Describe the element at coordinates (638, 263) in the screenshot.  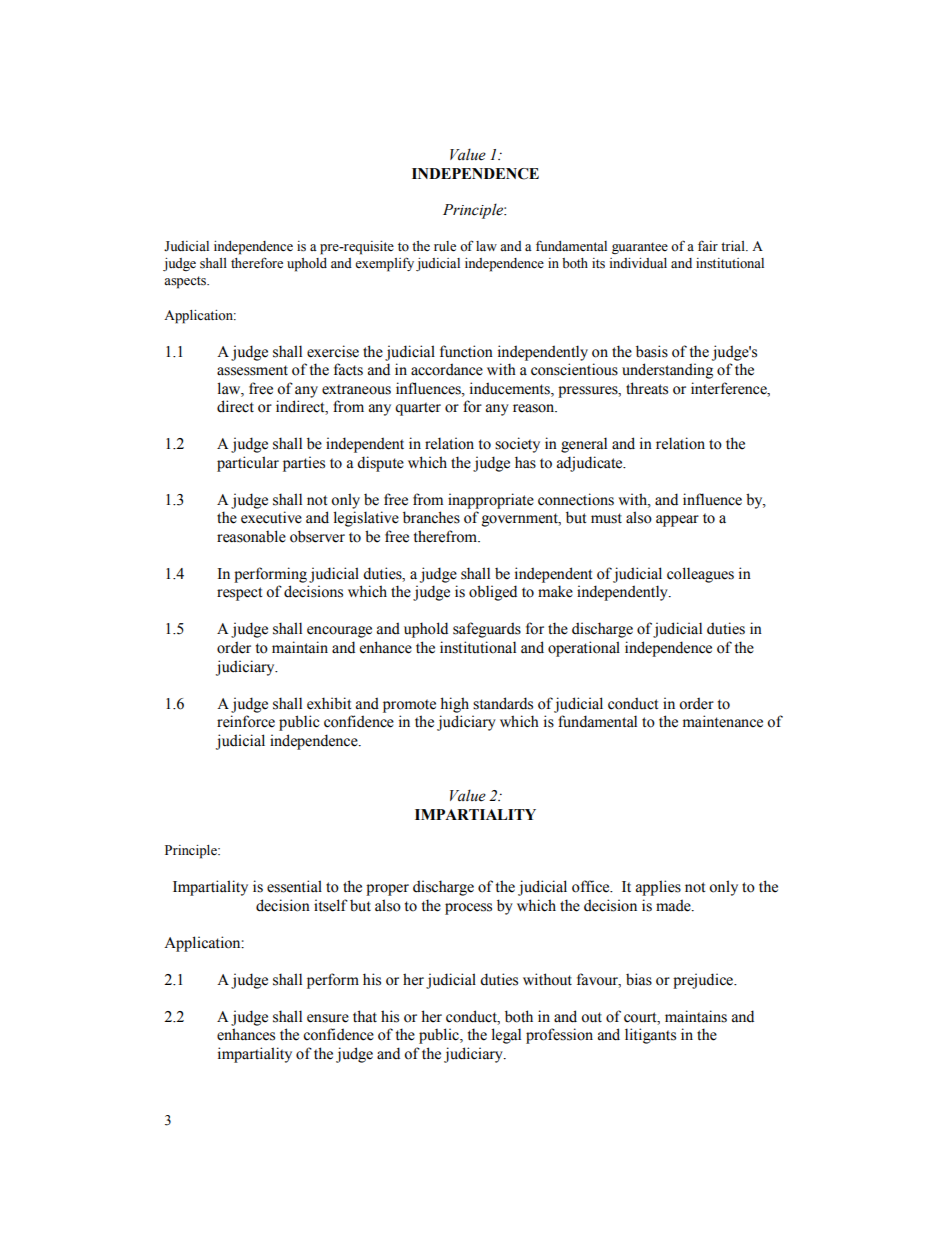
I see `individual` at that location.
